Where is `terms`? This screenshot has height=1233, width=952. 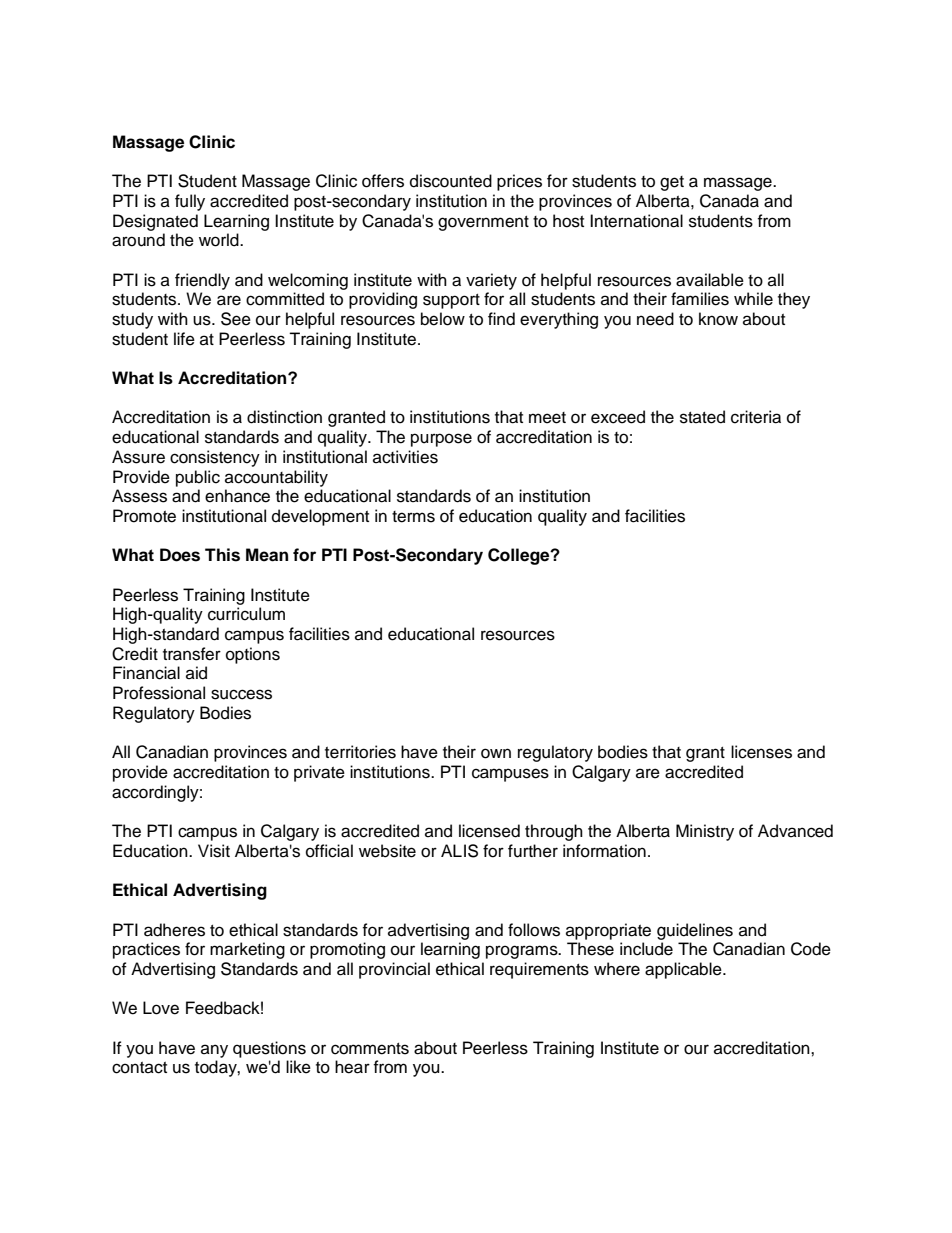
terms is located at coordinates (413, 517).
